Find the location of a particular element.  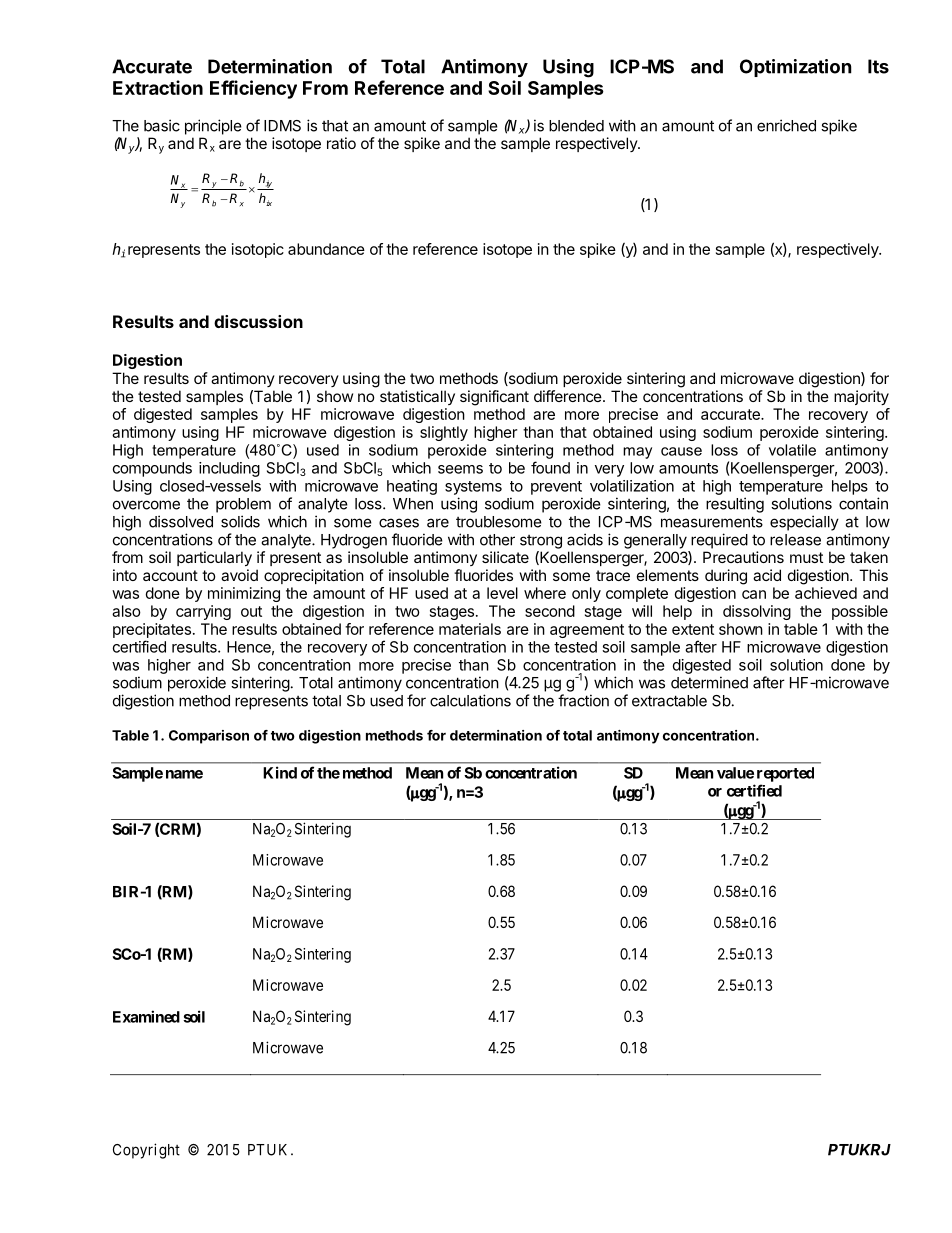

Copyright is located at coordinates (146, 1151).
